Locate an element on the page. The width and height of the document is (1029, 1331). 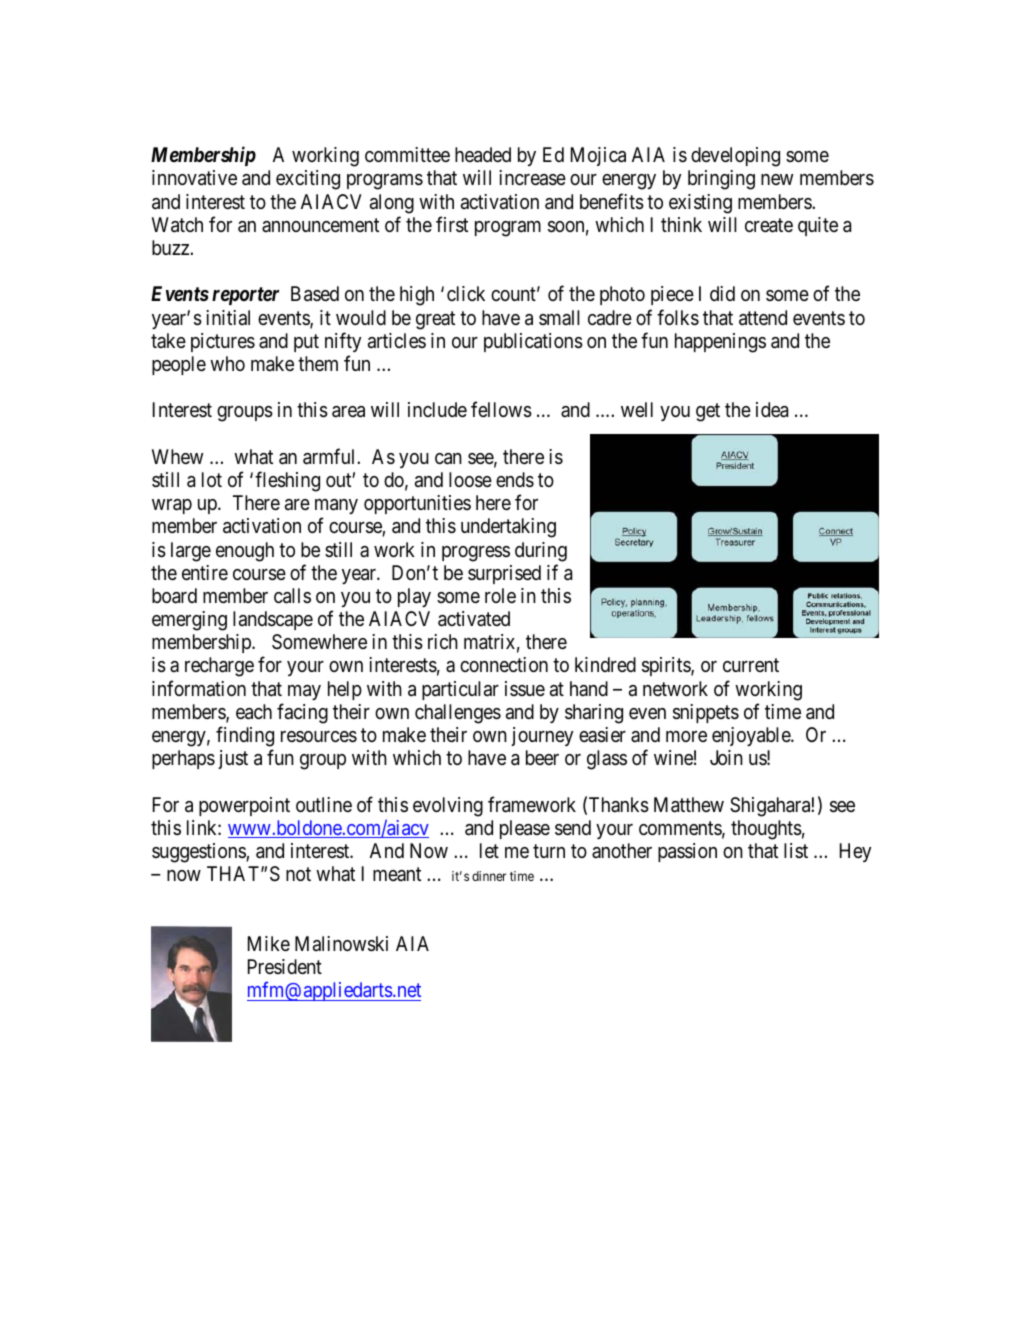
fellows is located at coordinates (501, 410).
